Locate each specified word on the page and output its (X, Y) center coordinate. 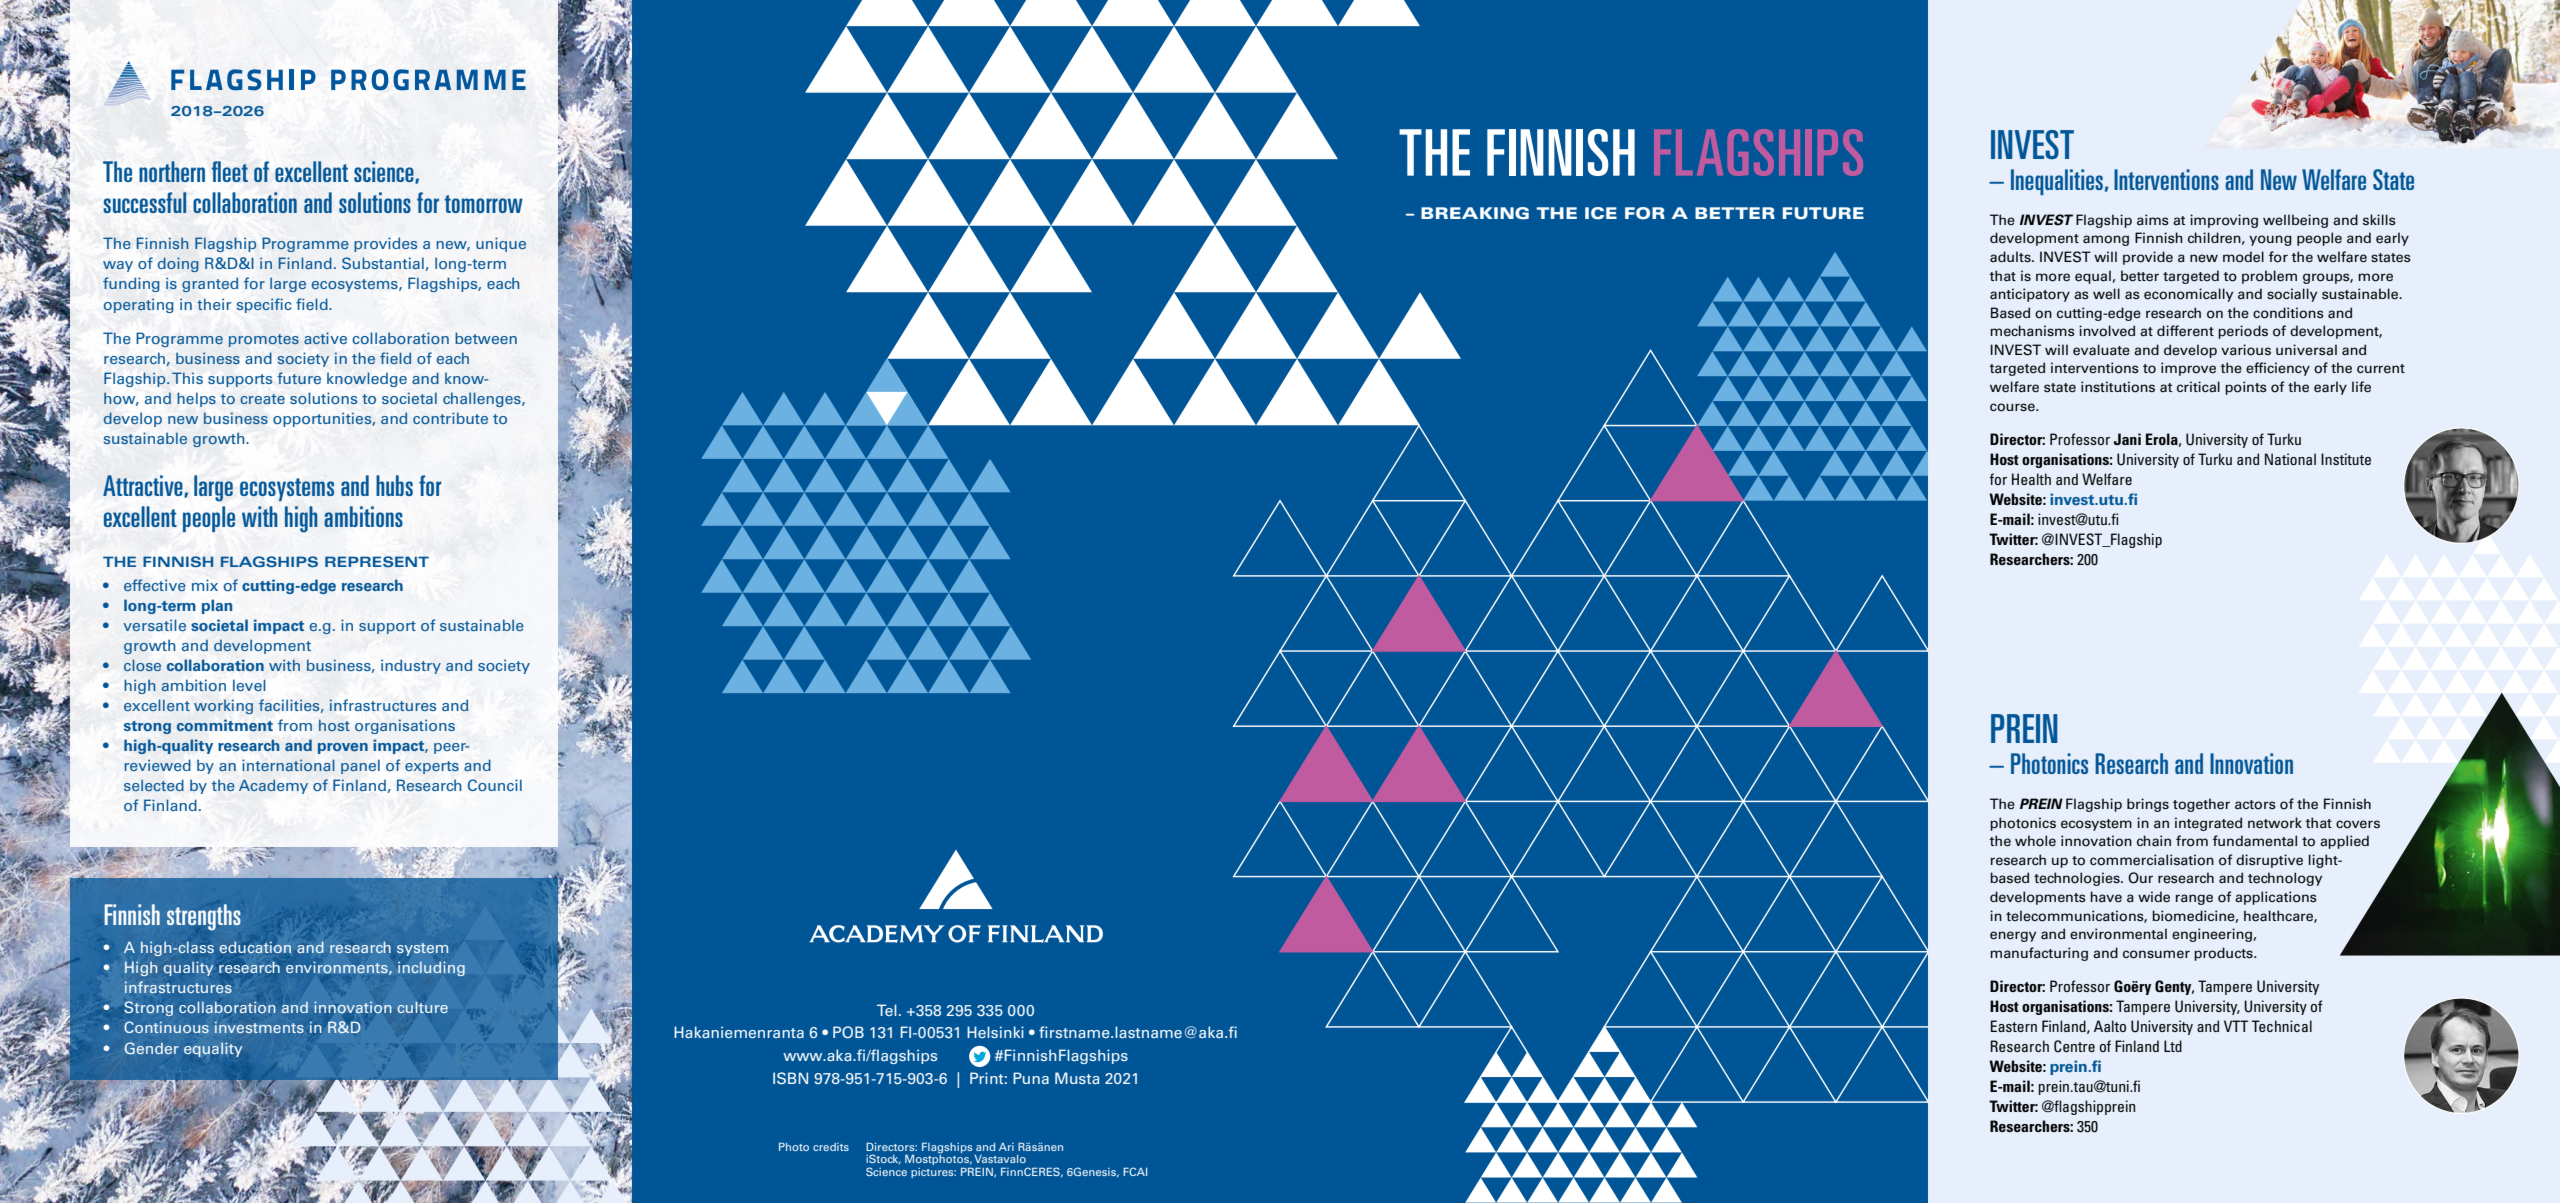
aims (2153, 220)
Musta (1077, 1078)
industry (411, 666)
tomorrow (483, 204)
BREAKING (1475, 213)
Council (495, 785)
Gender (151, 1048)
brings (2148, 805)
